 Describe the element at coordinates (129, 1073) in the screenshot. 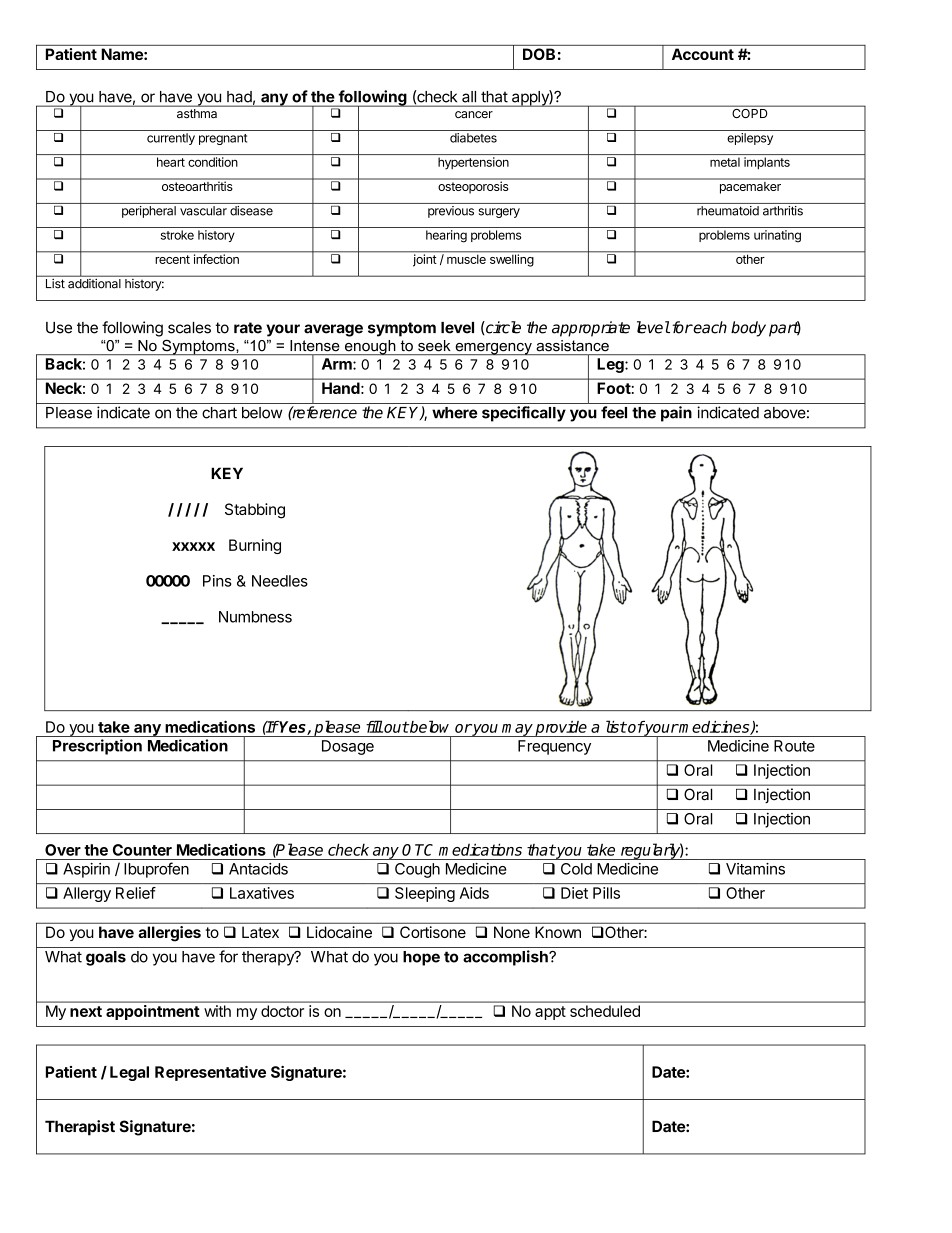

I see `Legal` at that location.
